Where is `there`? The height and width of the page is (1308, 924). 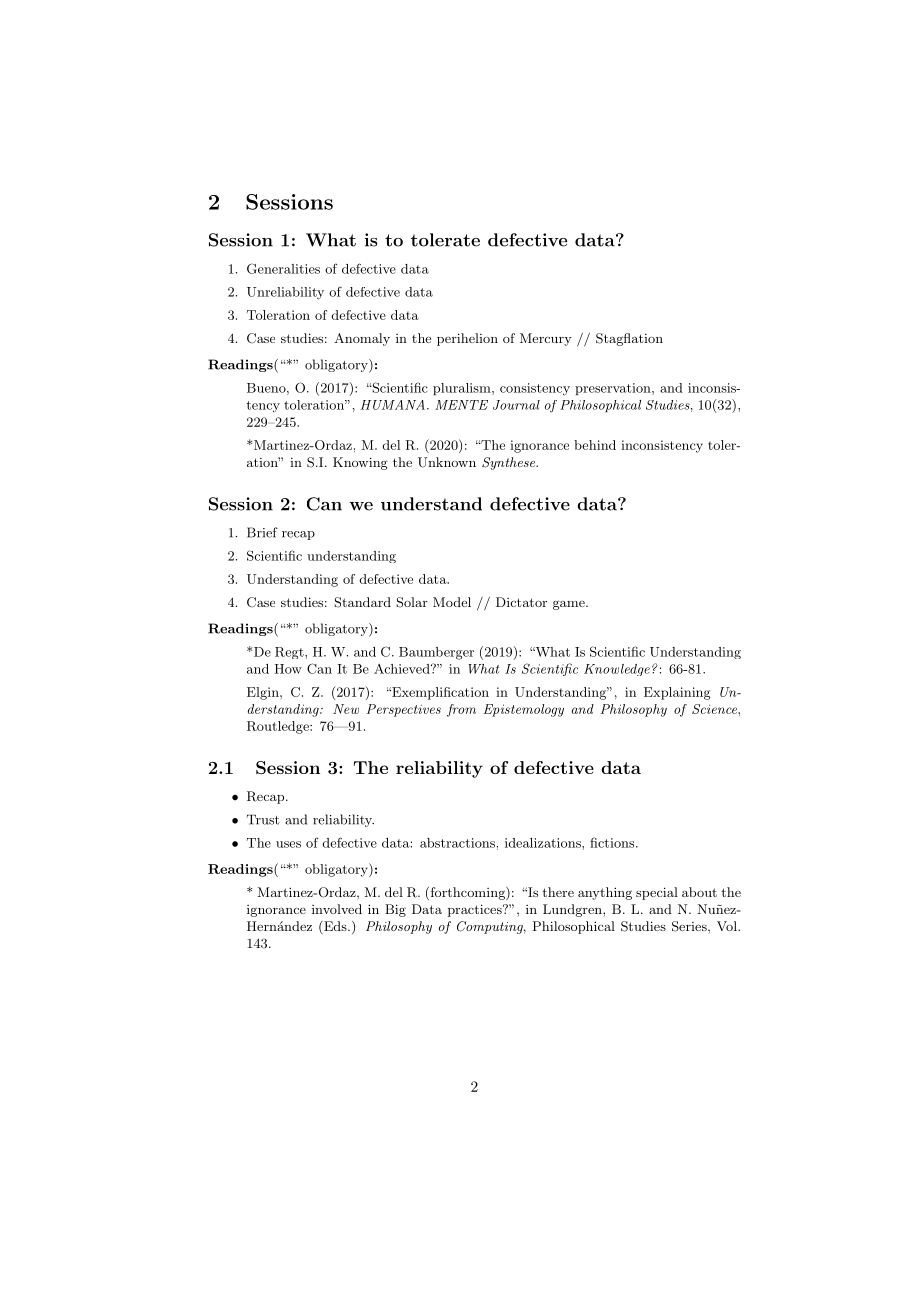
there is located at coordinates (558, 892).
